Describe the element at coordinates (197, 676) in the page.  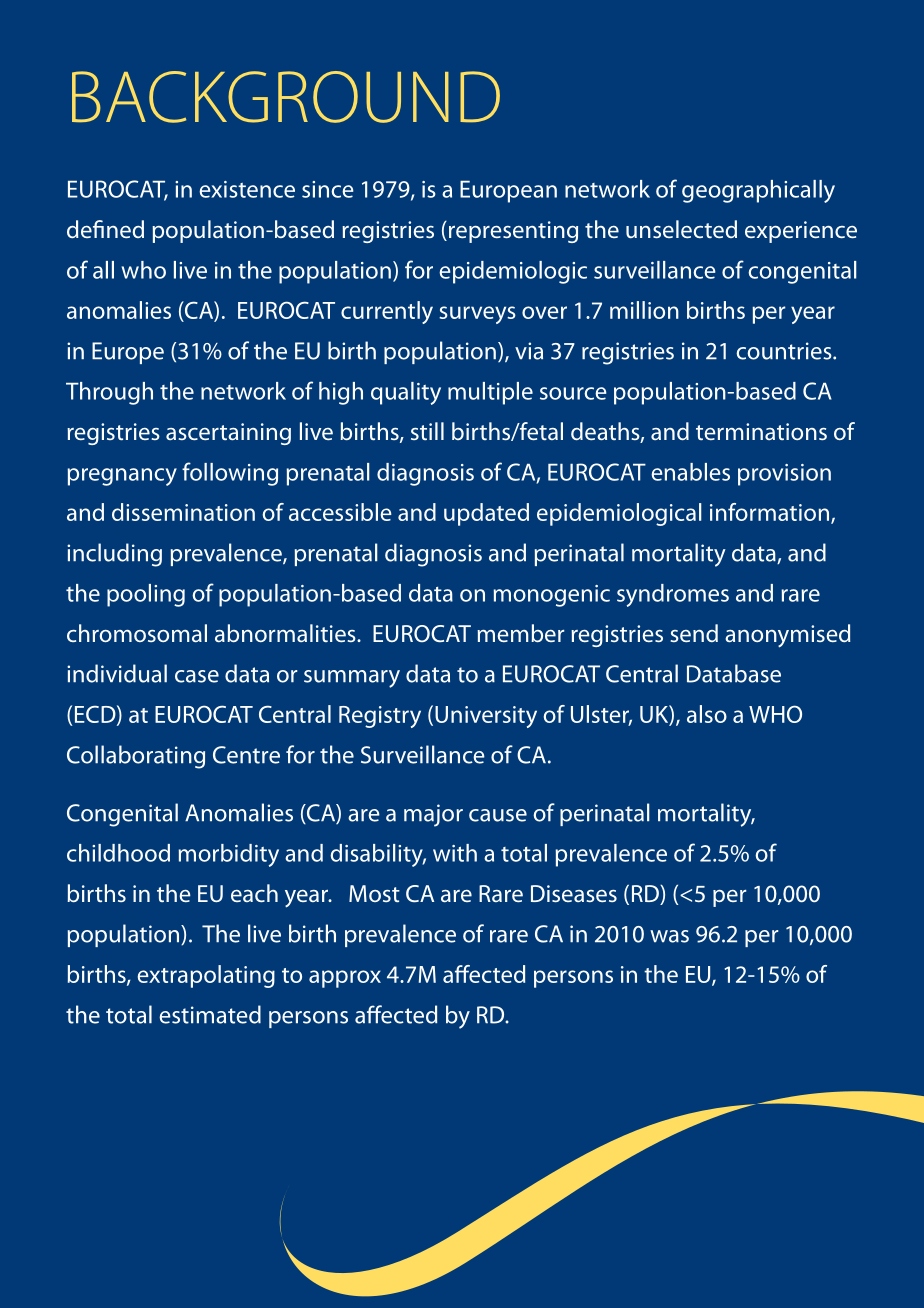
I see `case` at that location.
